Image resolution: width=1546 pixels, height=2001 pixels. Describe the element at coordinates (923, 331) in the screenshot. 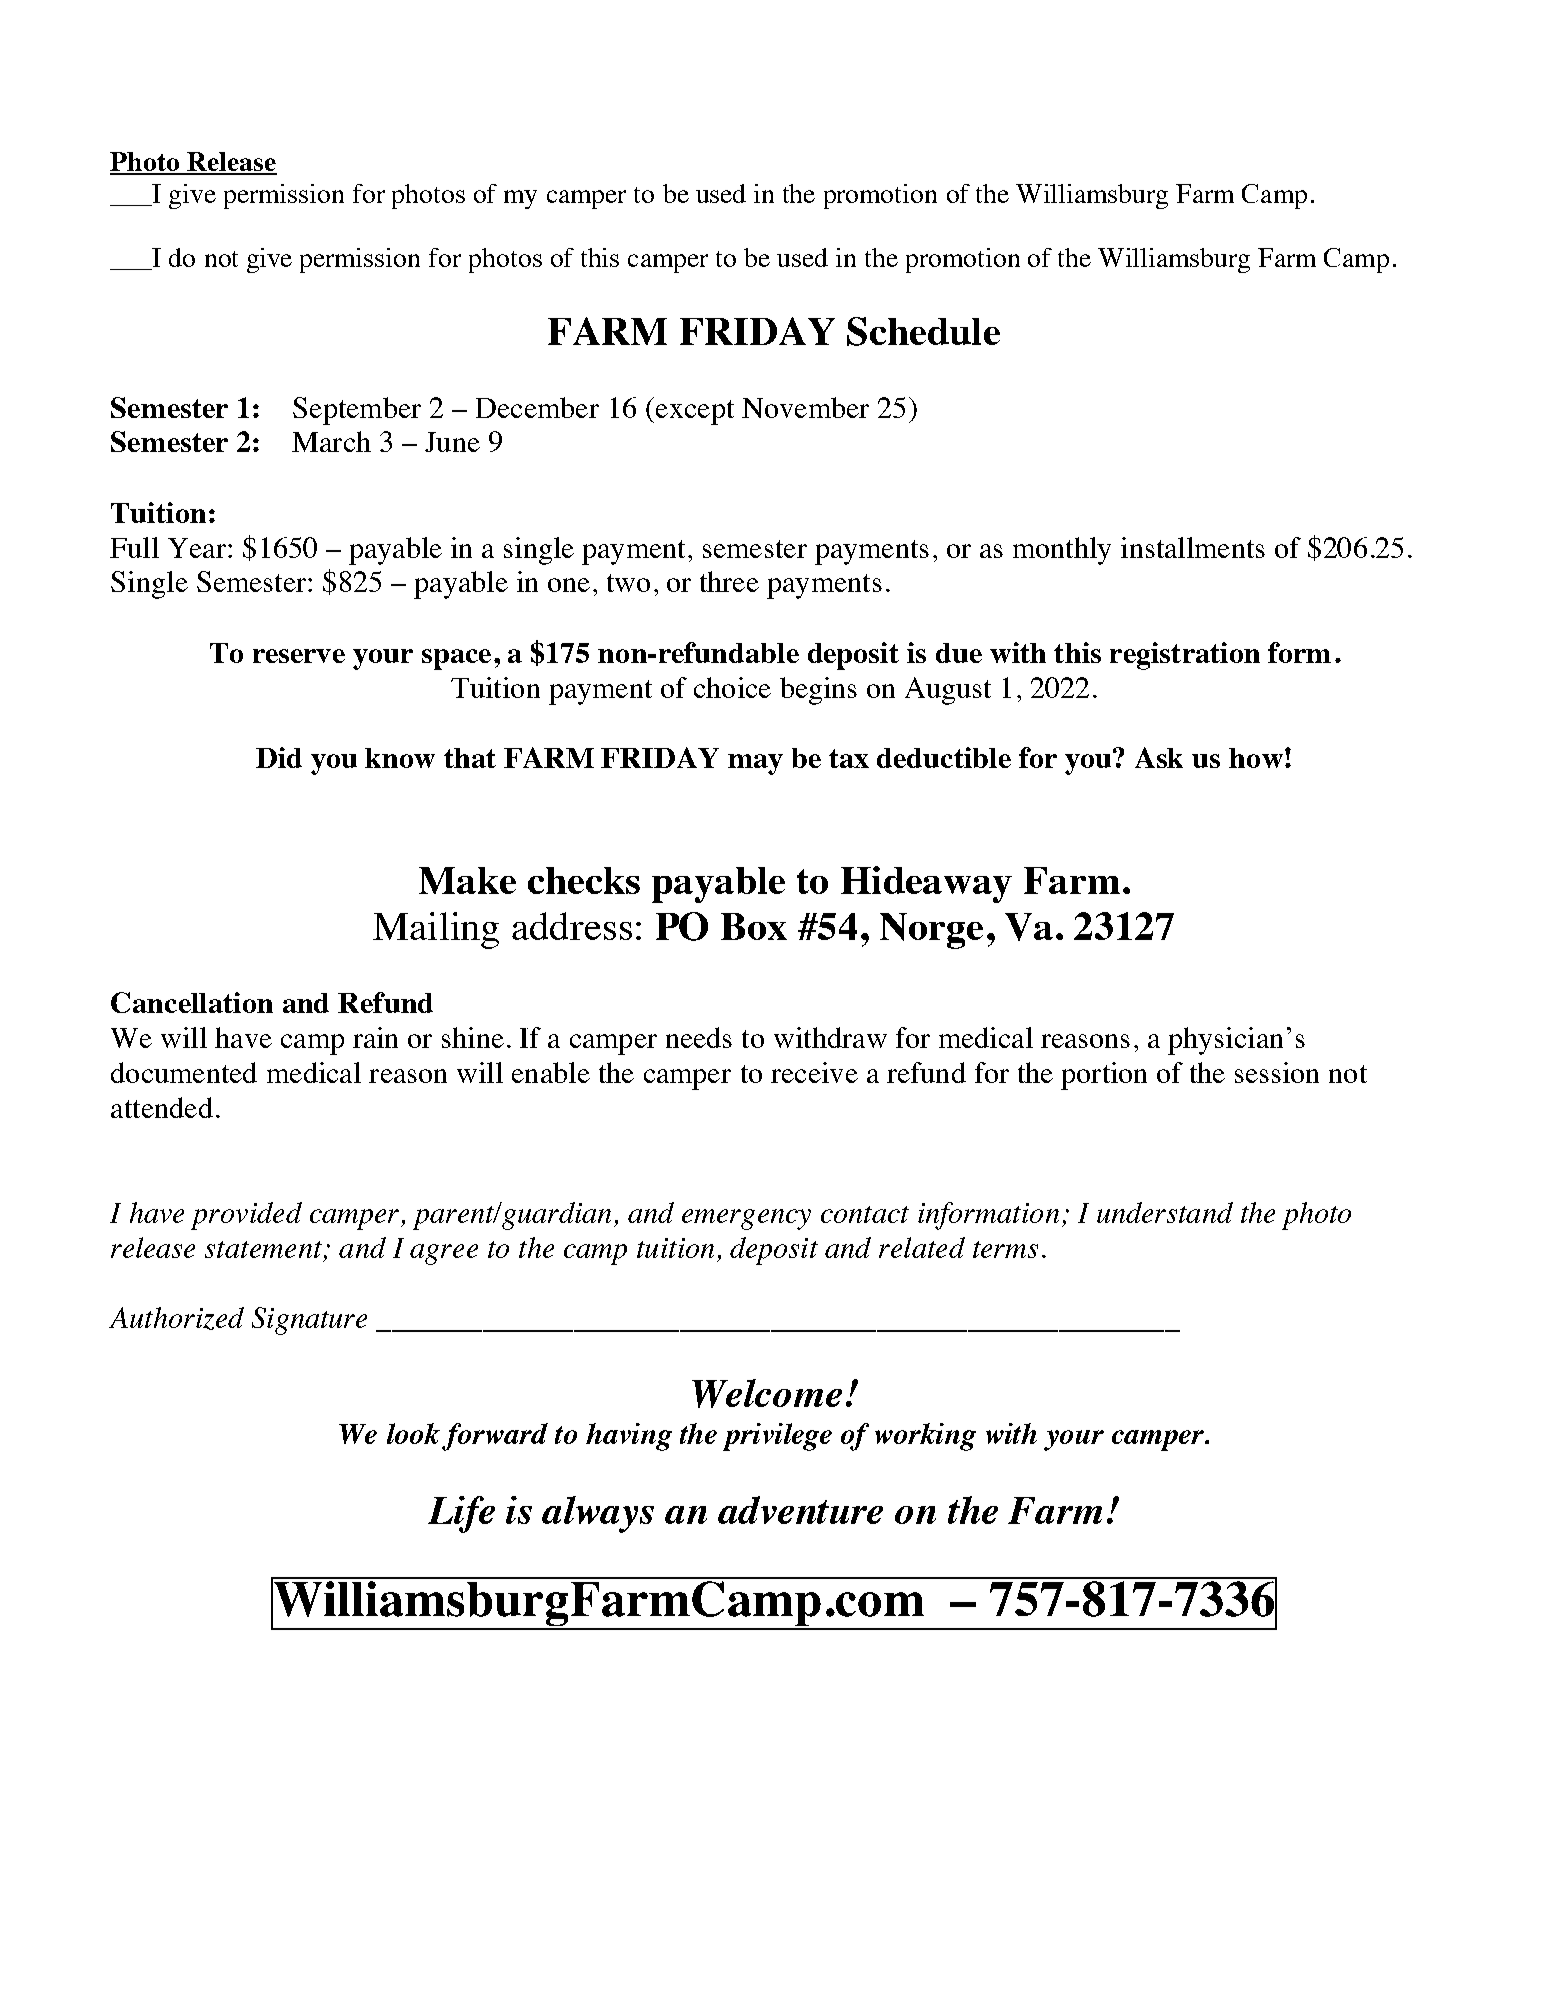

I see `Schedule` at that location.
